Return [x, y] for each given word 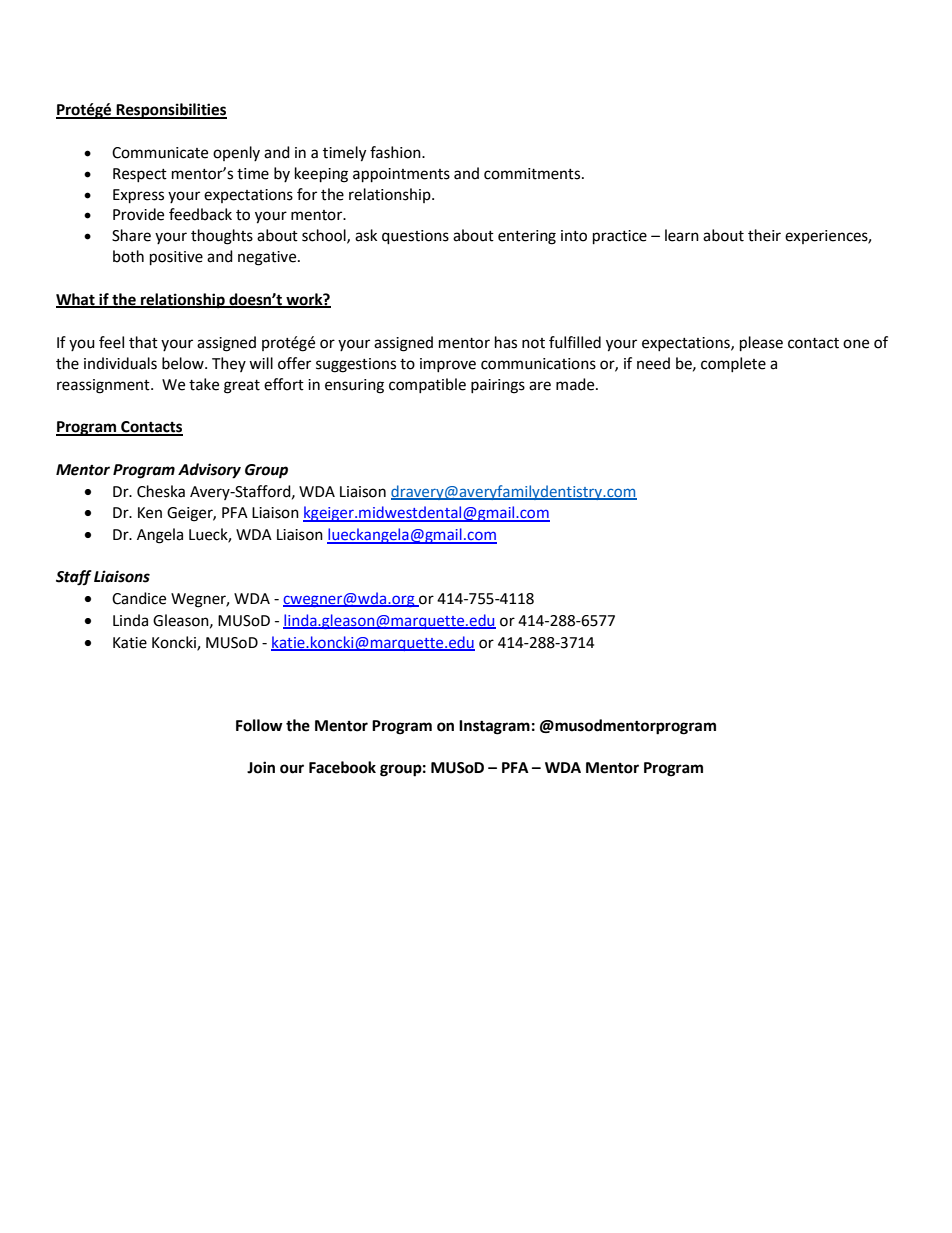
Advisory [209, 471]
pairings [498, 386]
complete [733, 364]
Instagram [494, 727]
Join [261, 767]
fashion [396, 152]
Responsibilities [170, 111]
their [764, 235]
